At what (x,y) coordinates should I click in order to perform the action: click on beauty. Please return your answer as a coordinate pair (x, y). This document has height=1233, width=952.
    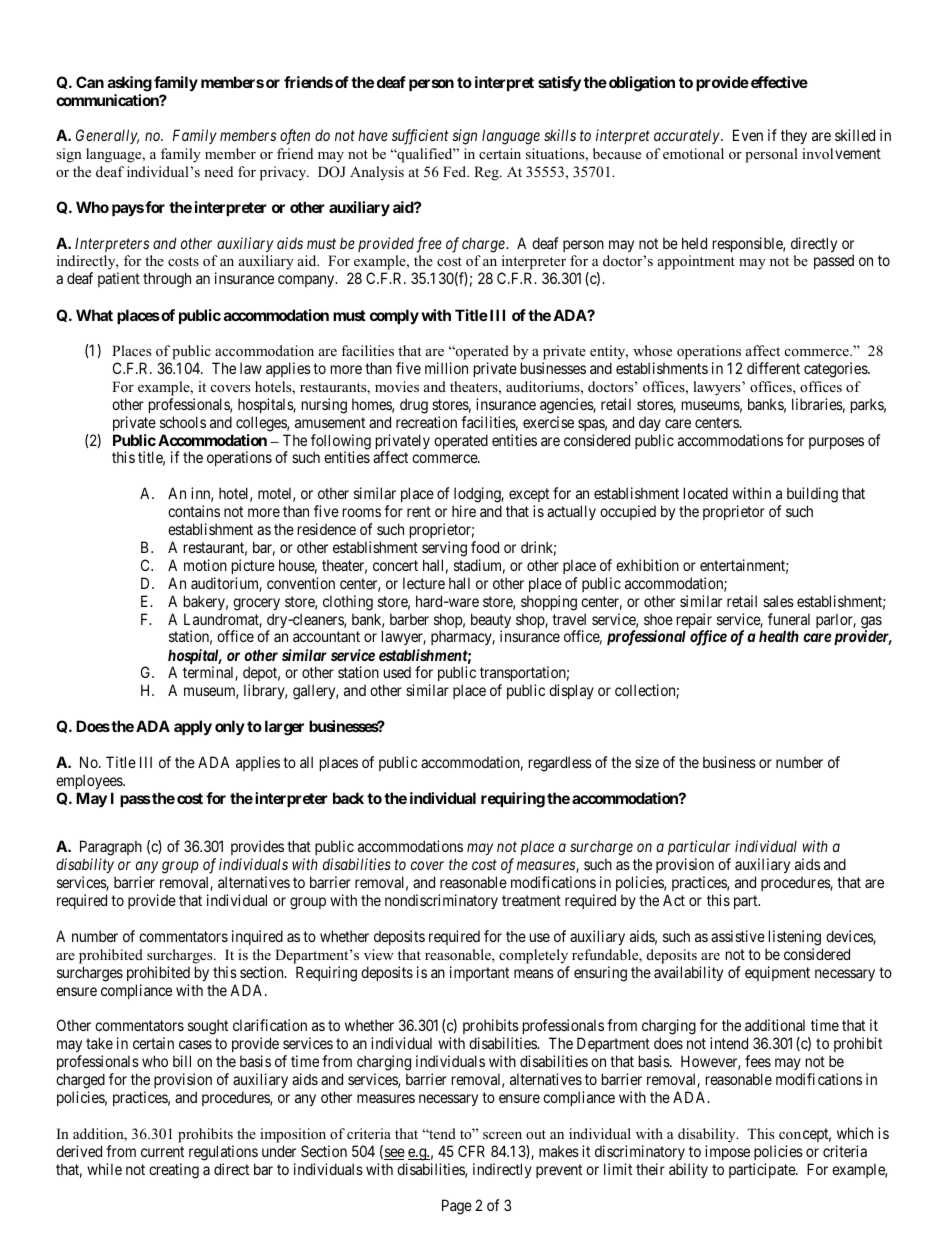
    Looking at the image, I should click on (491, 622).
